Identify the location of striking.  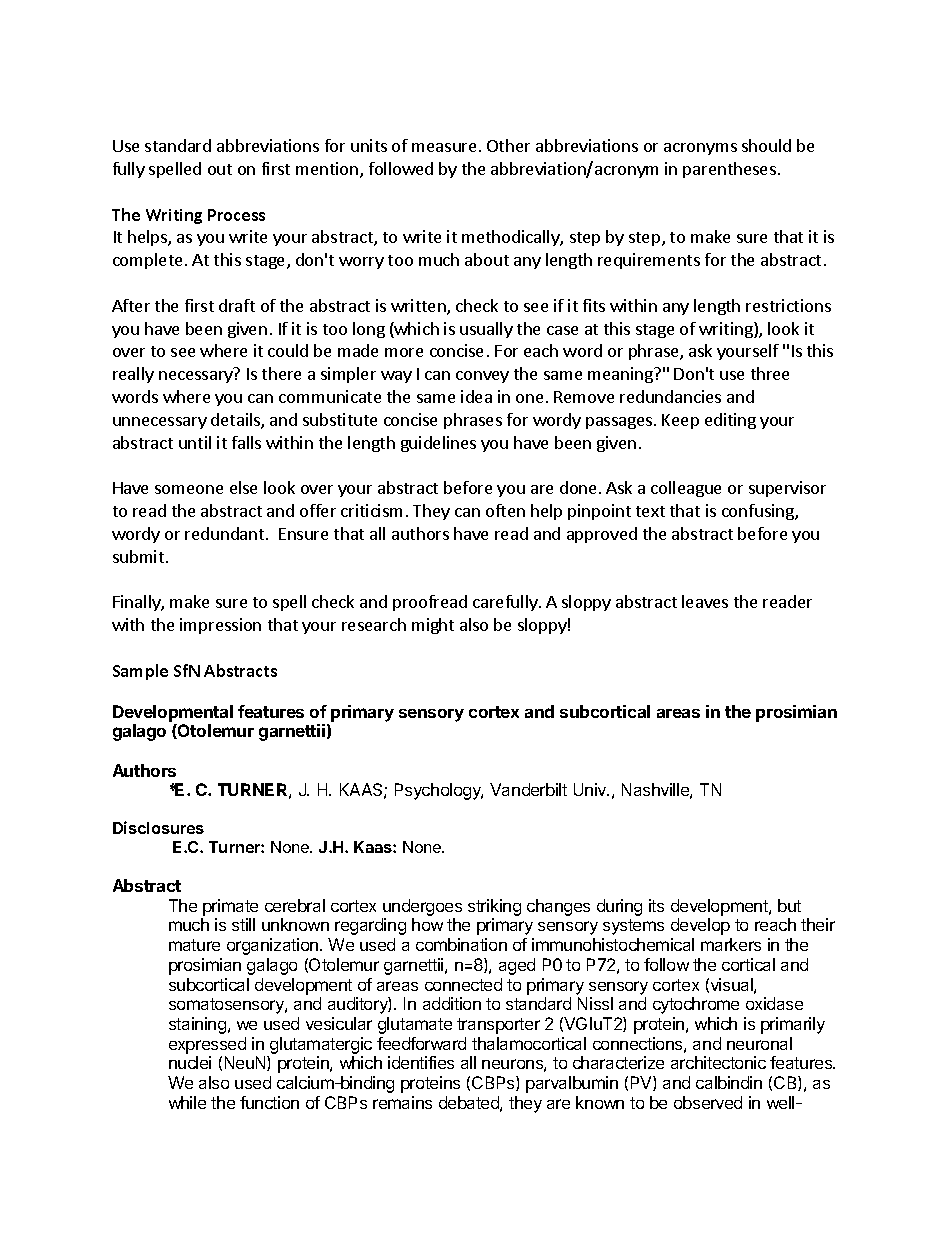
(494, 909).
